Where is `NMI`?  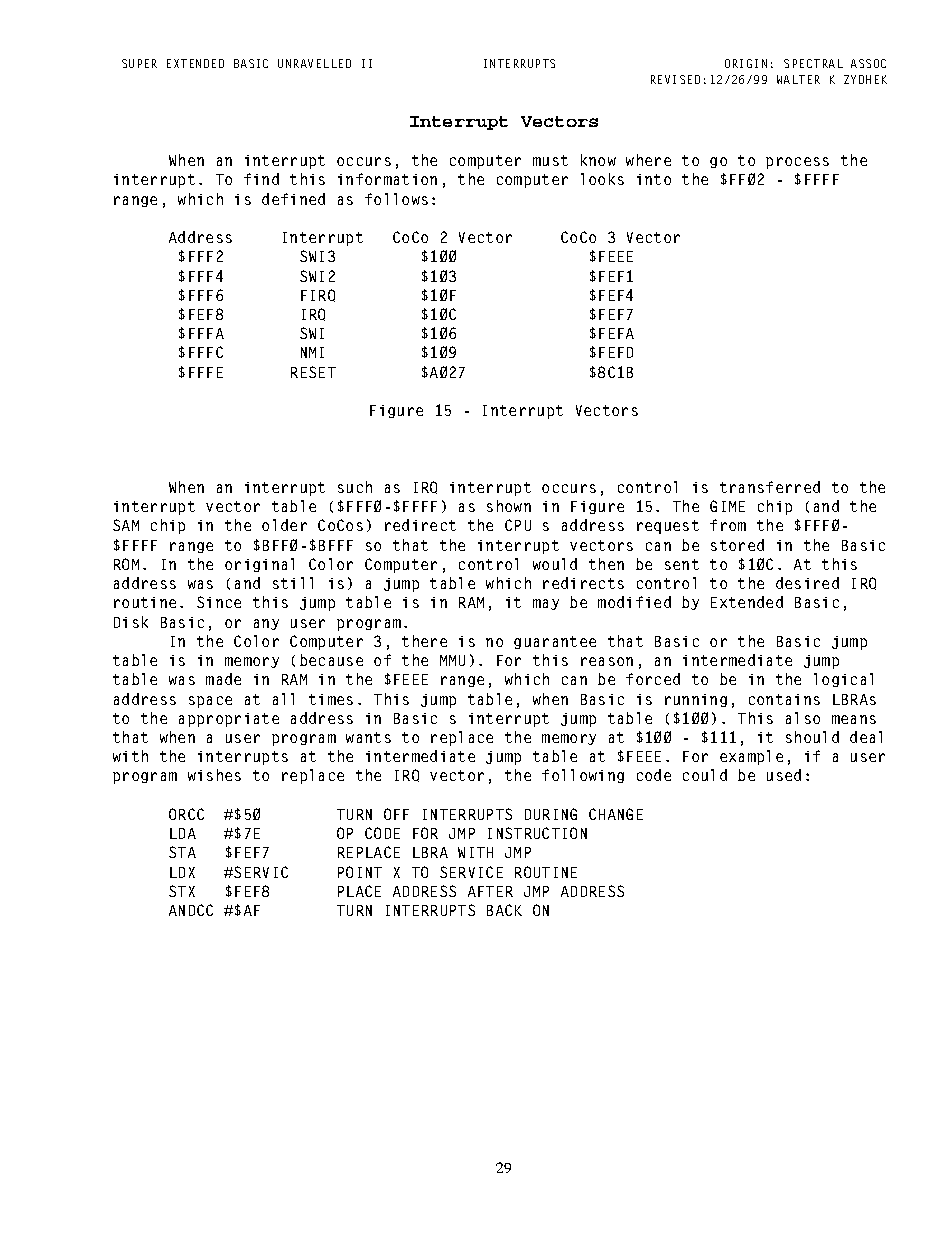
NMI is located at coordinates (312, 352).
